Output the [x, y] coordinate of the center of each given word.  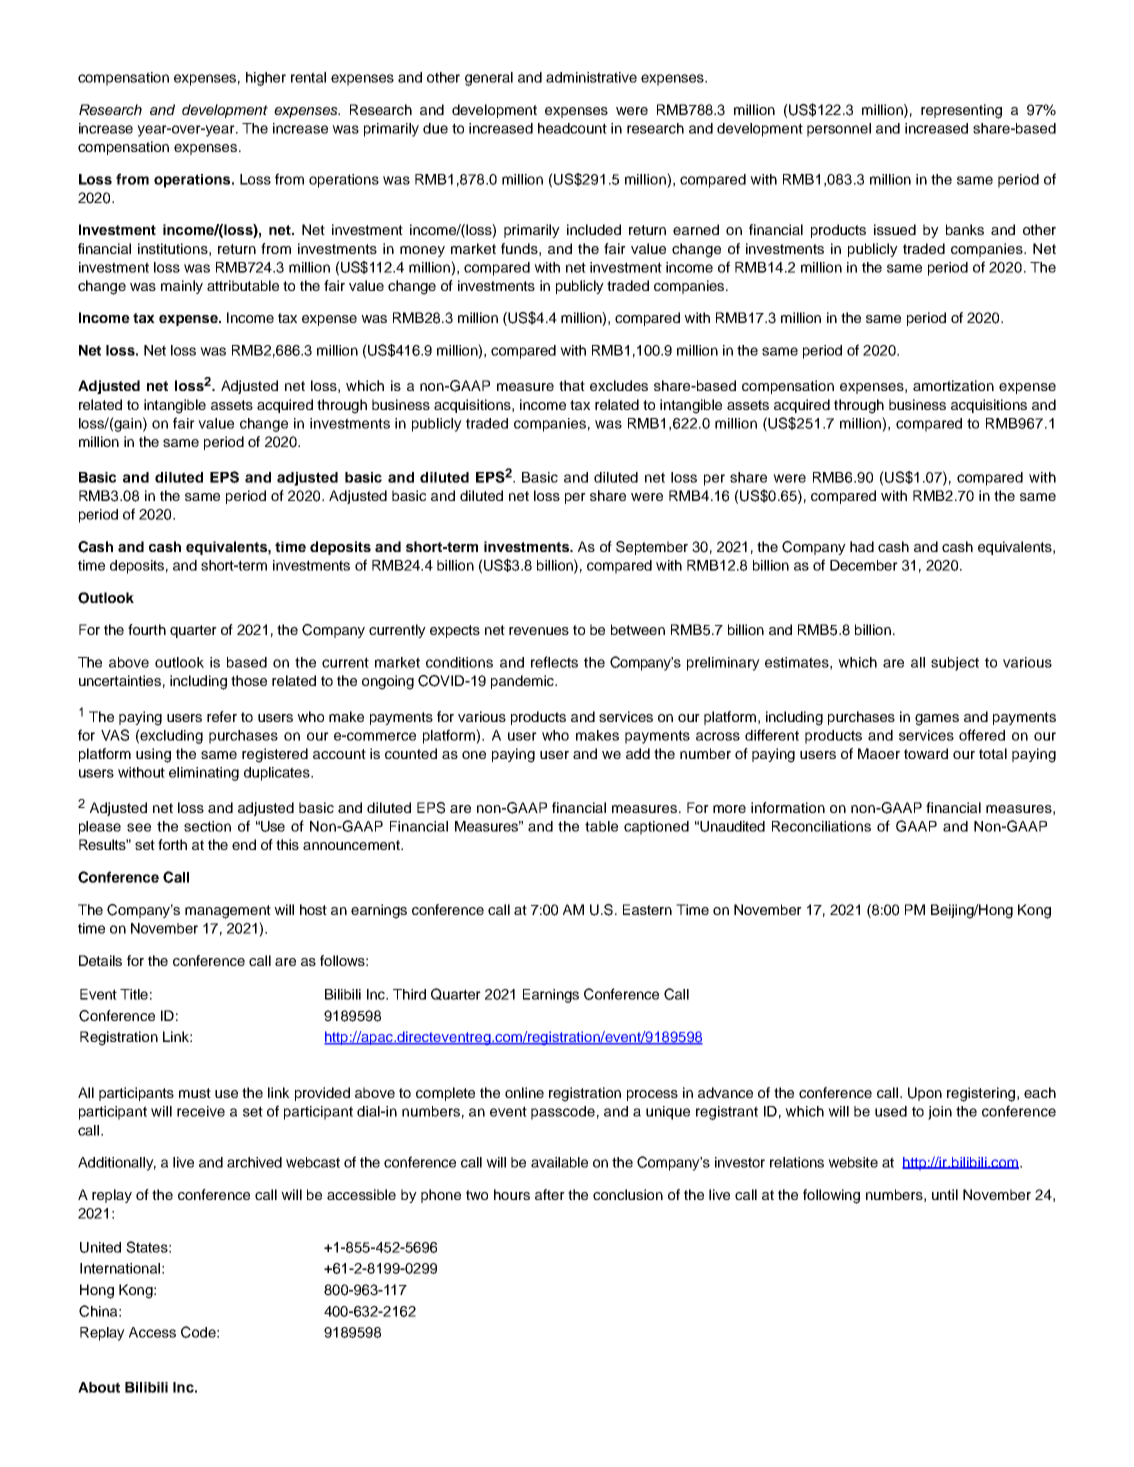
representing [961, 111]
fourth [147, 629]
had [862, 546]
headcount [572, 128]
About [99, 1387]
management [228, 912]
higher [266, 79]
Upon [925, 1094]
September [652, 548]
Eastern [647, 909]
